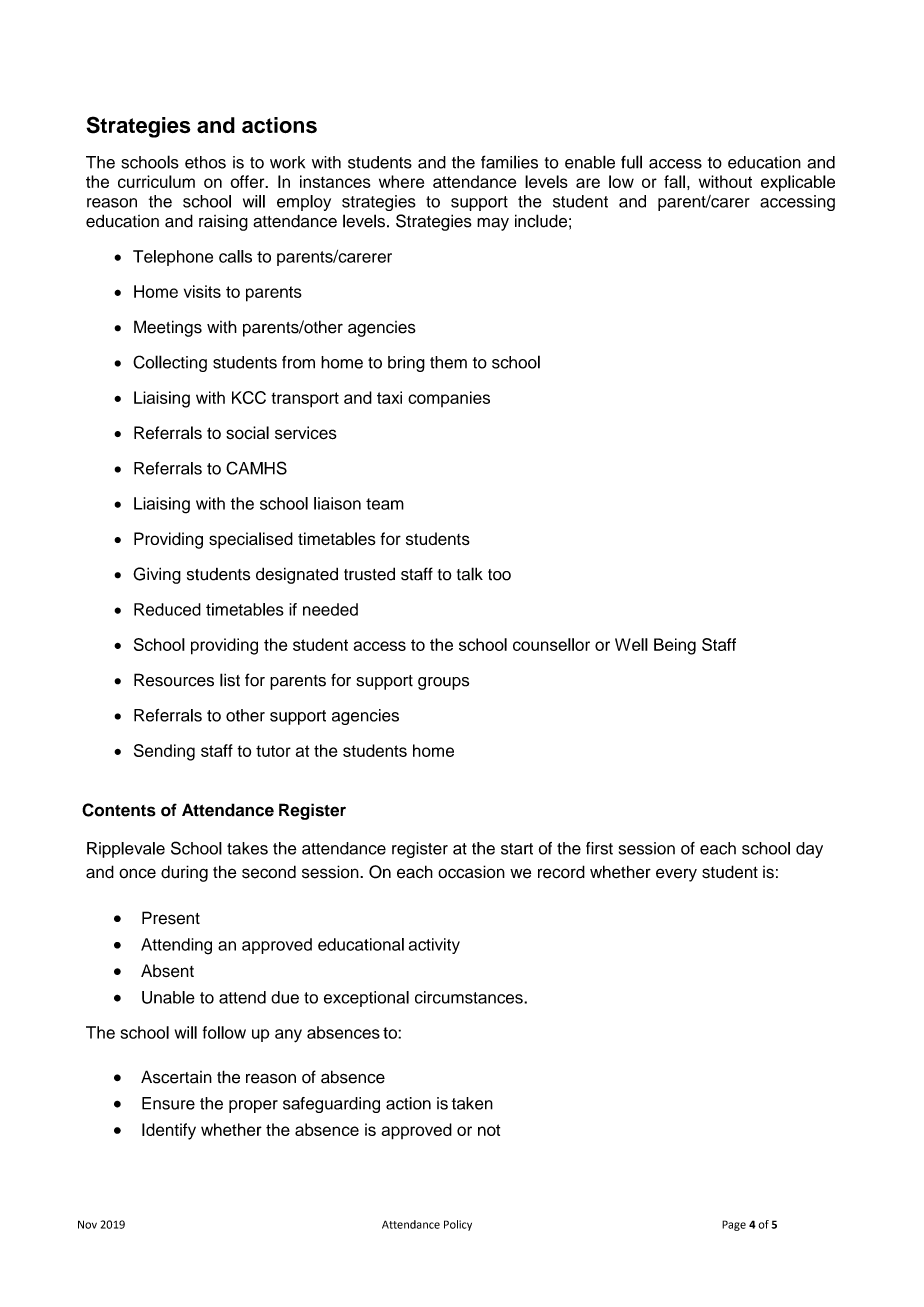  Describe the element at coordinates (401, 181) in the screenshot. I see `where` at that location.
